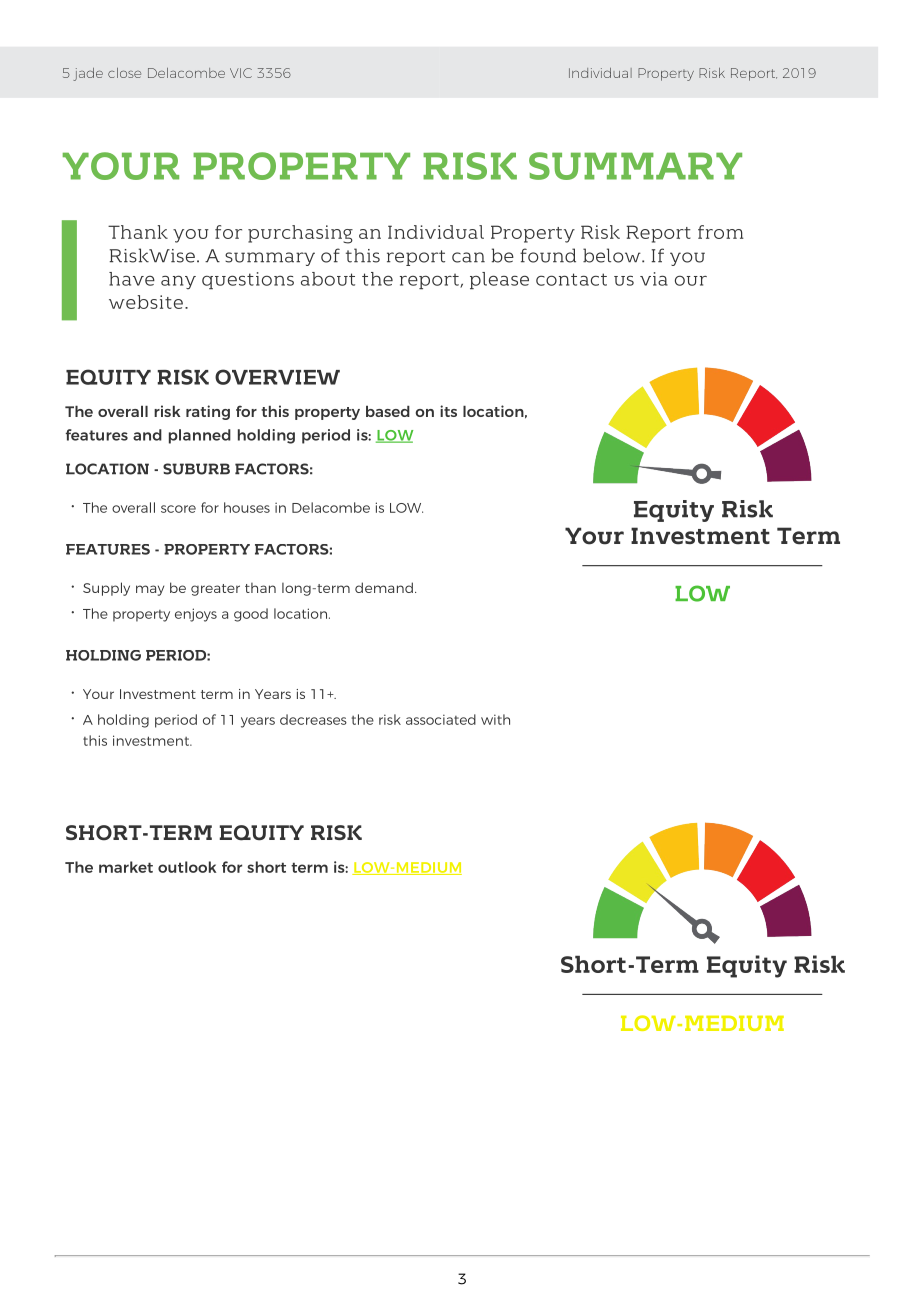 The height and width of the screenshot is (1308, 924). I want to click on from, so click(721, 232).
